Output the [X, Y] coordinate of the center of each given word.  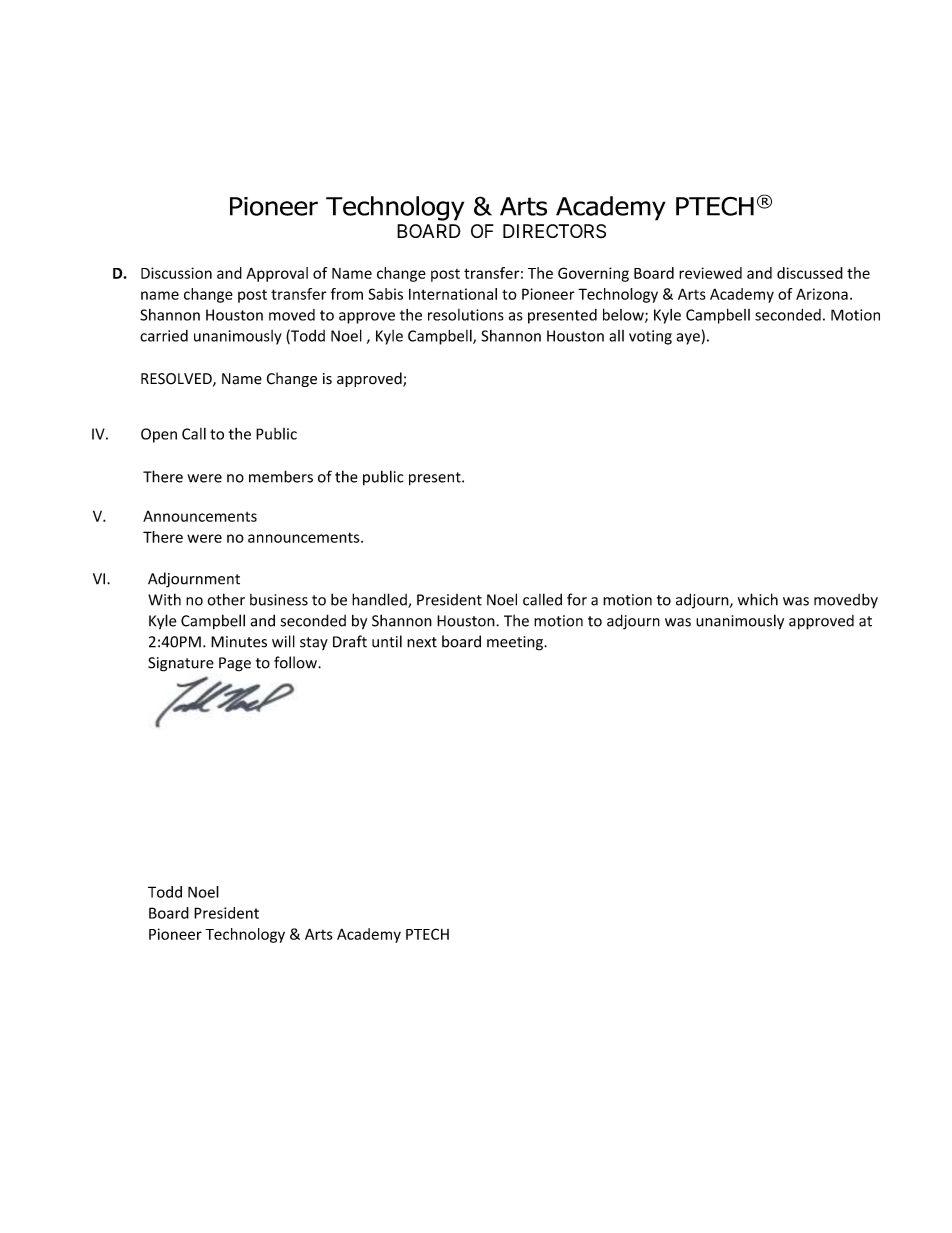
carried [164, 336]
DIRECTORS [554, 231]
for [577, 599]
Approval [277, 274]
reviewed [710, 273]
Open [159, 435]
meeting [516, 643]
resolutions [466, 315]
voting [650, 337]
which [758, 599]
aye [688, 339]
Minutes [239, 642]
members [281, 476]
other [226, 599]
